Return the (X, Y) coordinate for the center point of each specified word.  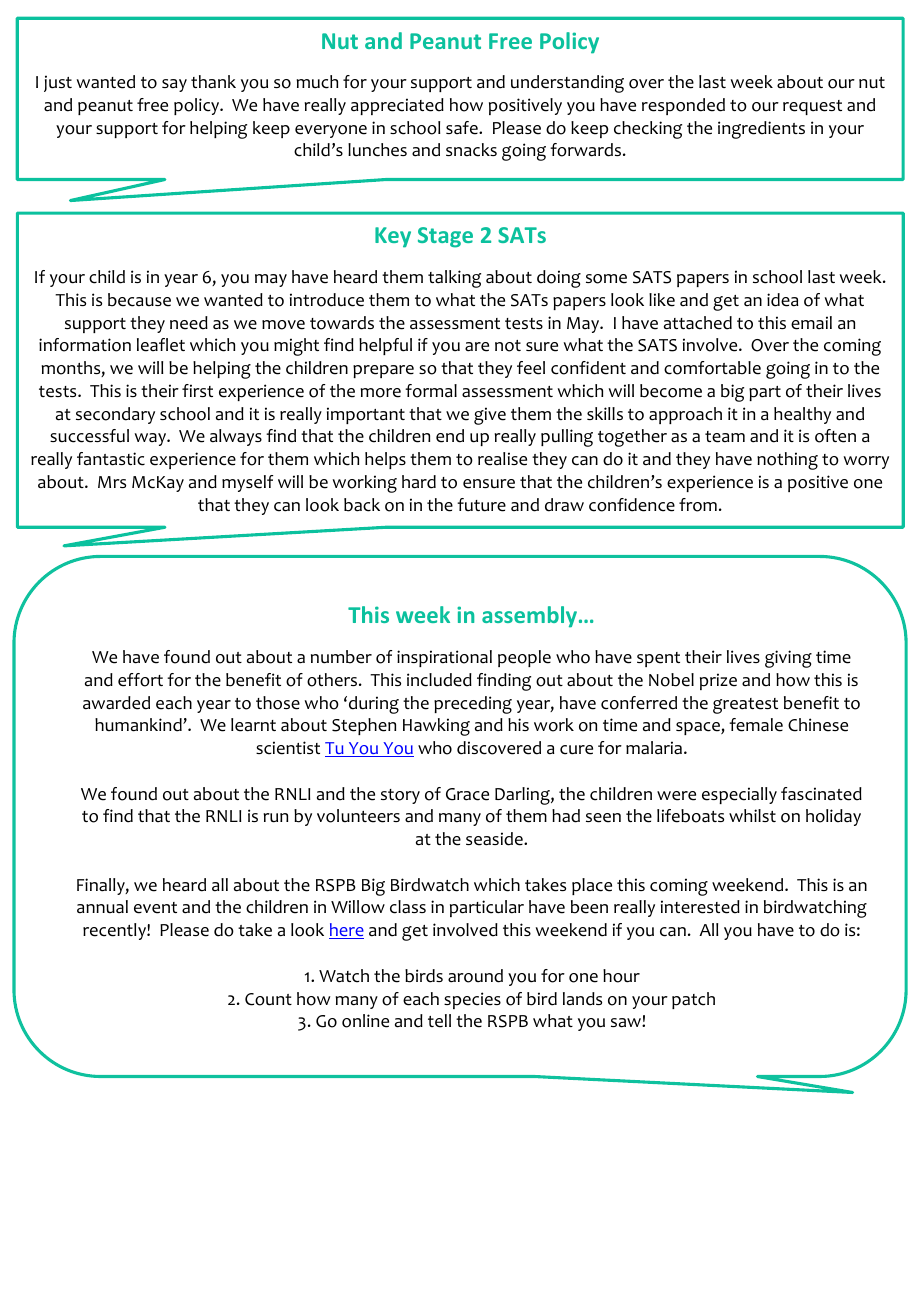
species (472, 1000)
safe (463, 128)
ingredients (761, 130)
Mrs (112, 482)
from (698, 505)
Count (268, 999)
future (481, 505)
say (174, 85)
